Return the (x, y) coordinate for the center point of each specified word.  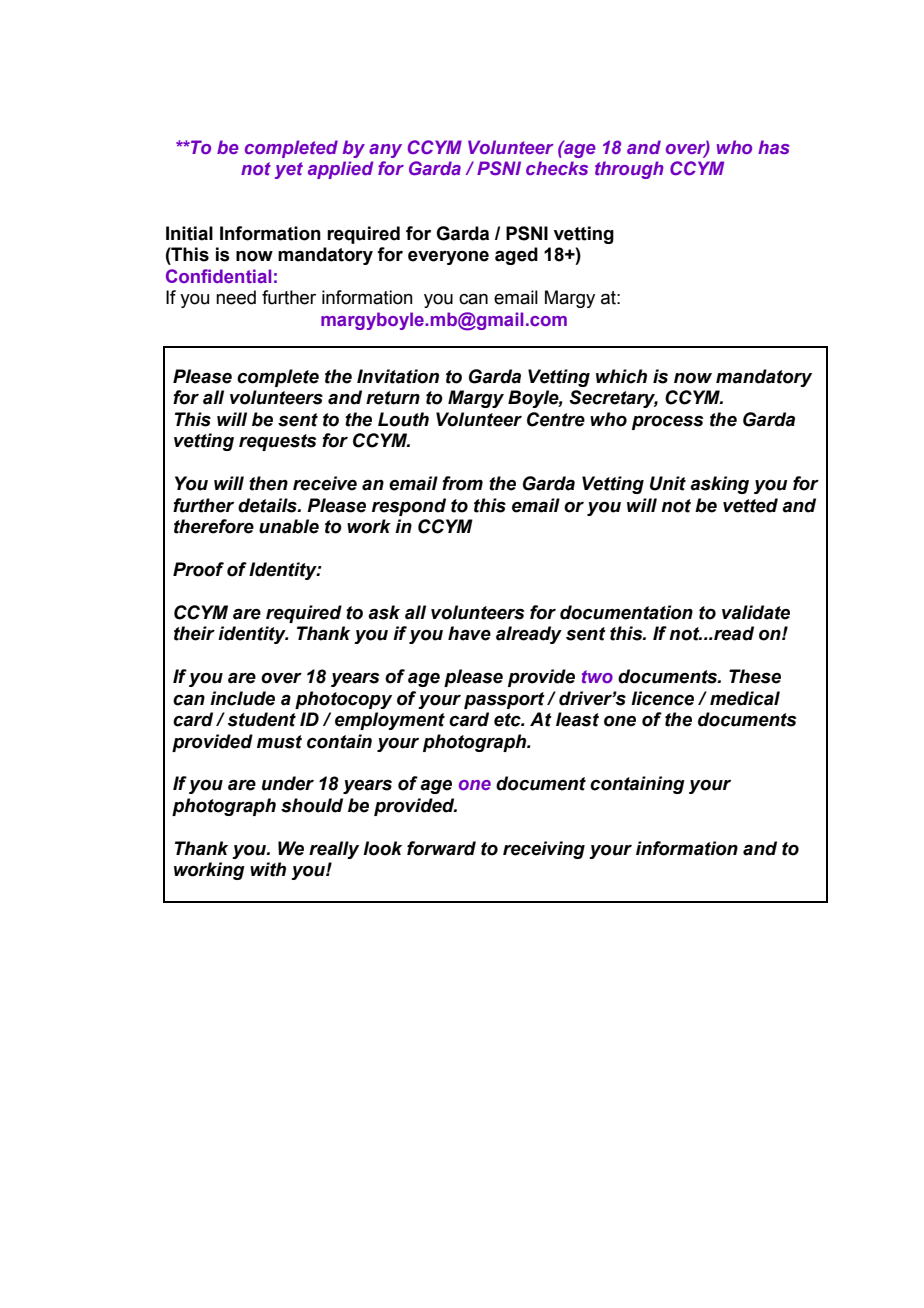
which (621, 376)
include (242, 698)
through (629, 170)
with (268, 869)
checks (557, 168)
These (755, 676)
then (268, 483)
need (236, 297)
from (462, 483)
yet (289, 170)
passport (504, 700)
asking (719, 485)
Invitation (398, 376)
